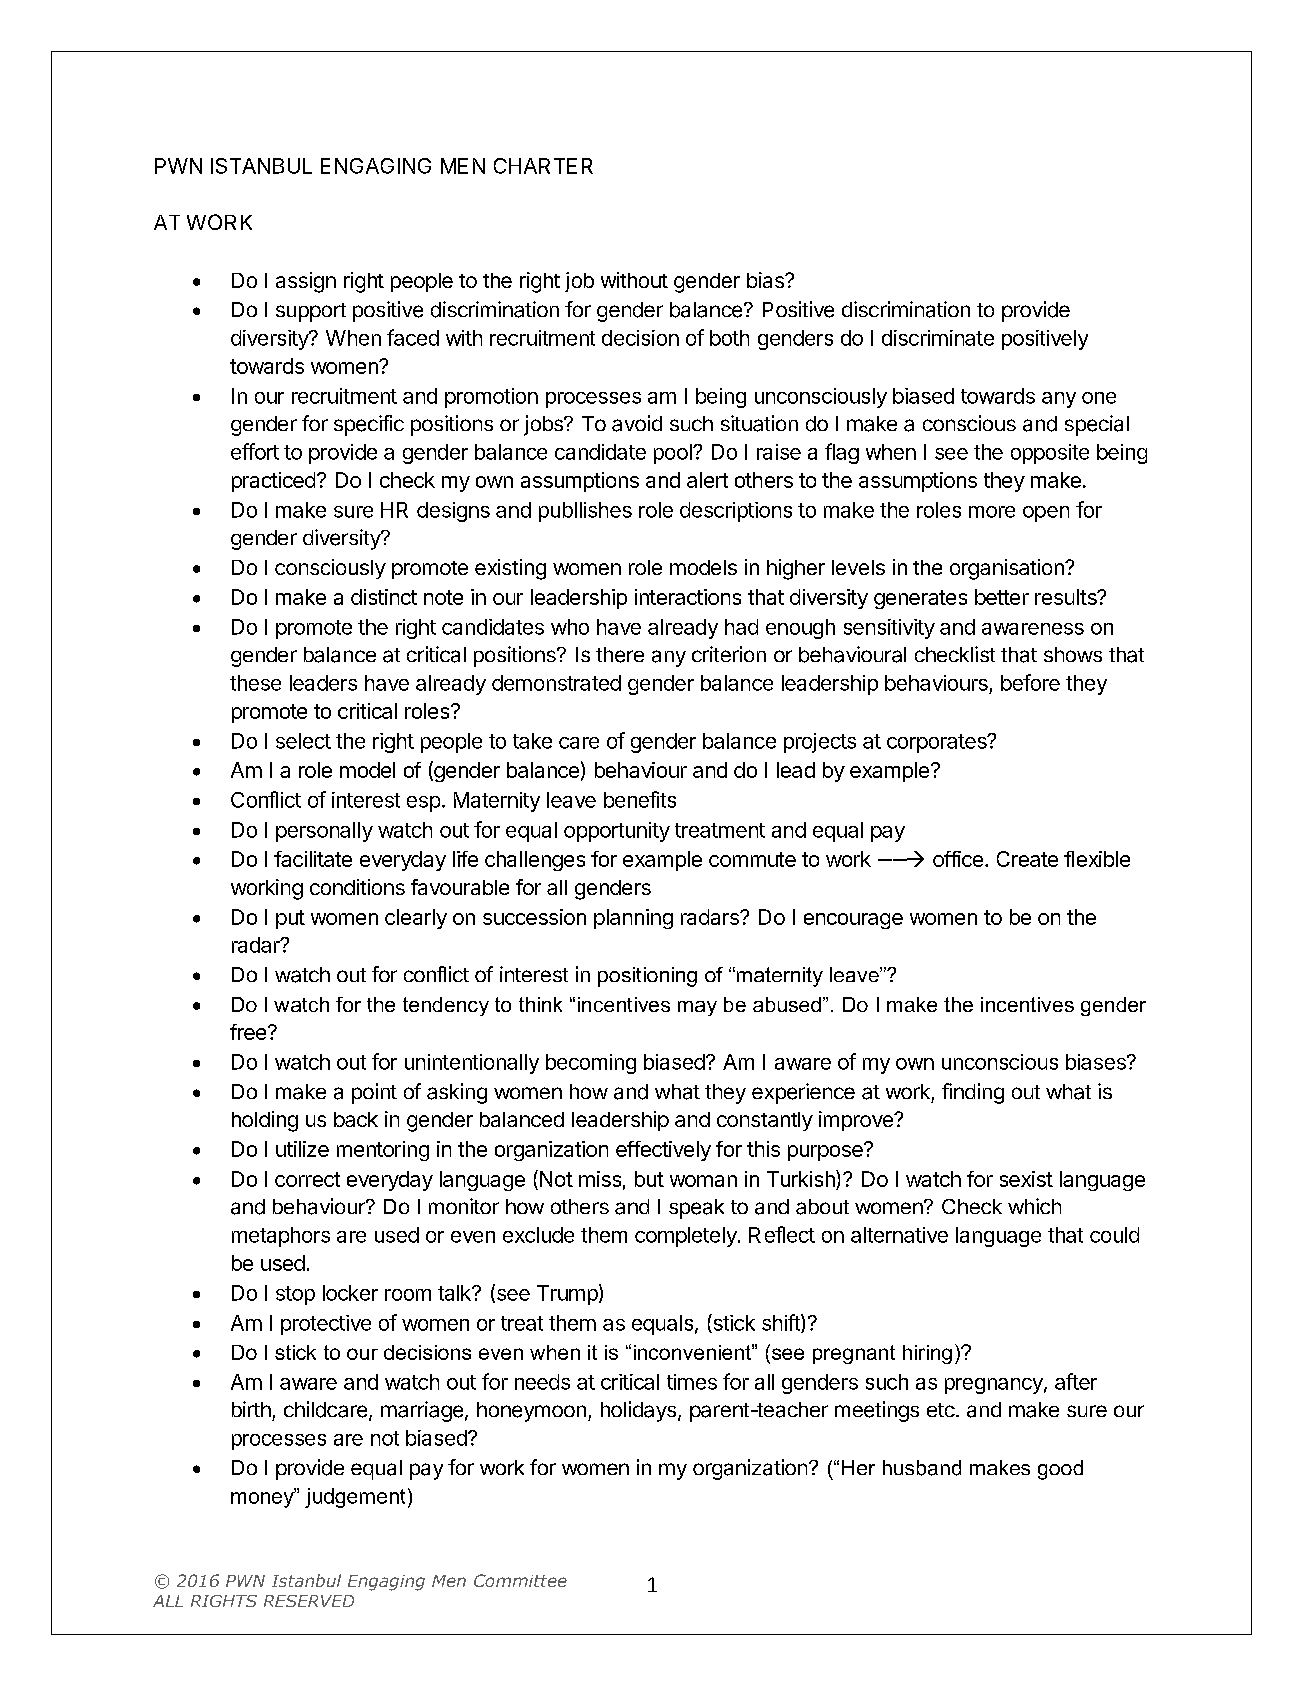 This screenshot has width=1303, height=1686. I want to click on discriminate, so click(938, 338).
